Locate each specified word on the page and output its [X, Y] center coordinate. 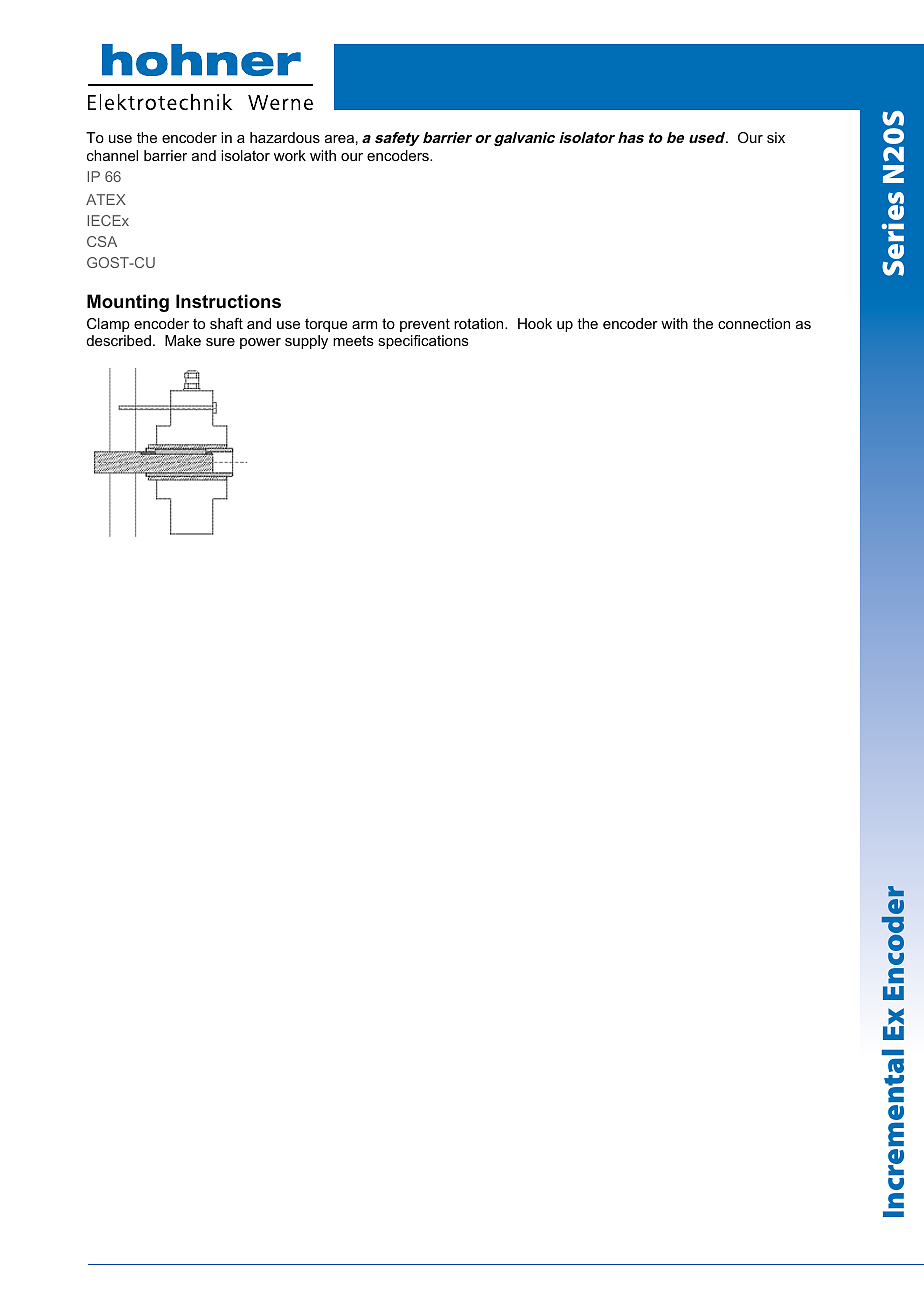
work [290, 155]
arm [364, 325]
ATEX [106, 199]
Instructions [228, 301]
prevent [425, 325]
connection [754, 323]
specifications [423, 342]
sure [220, 342]
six [776, 137]
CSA [102, 241]
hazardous [285, 137]
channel [112, 155]
